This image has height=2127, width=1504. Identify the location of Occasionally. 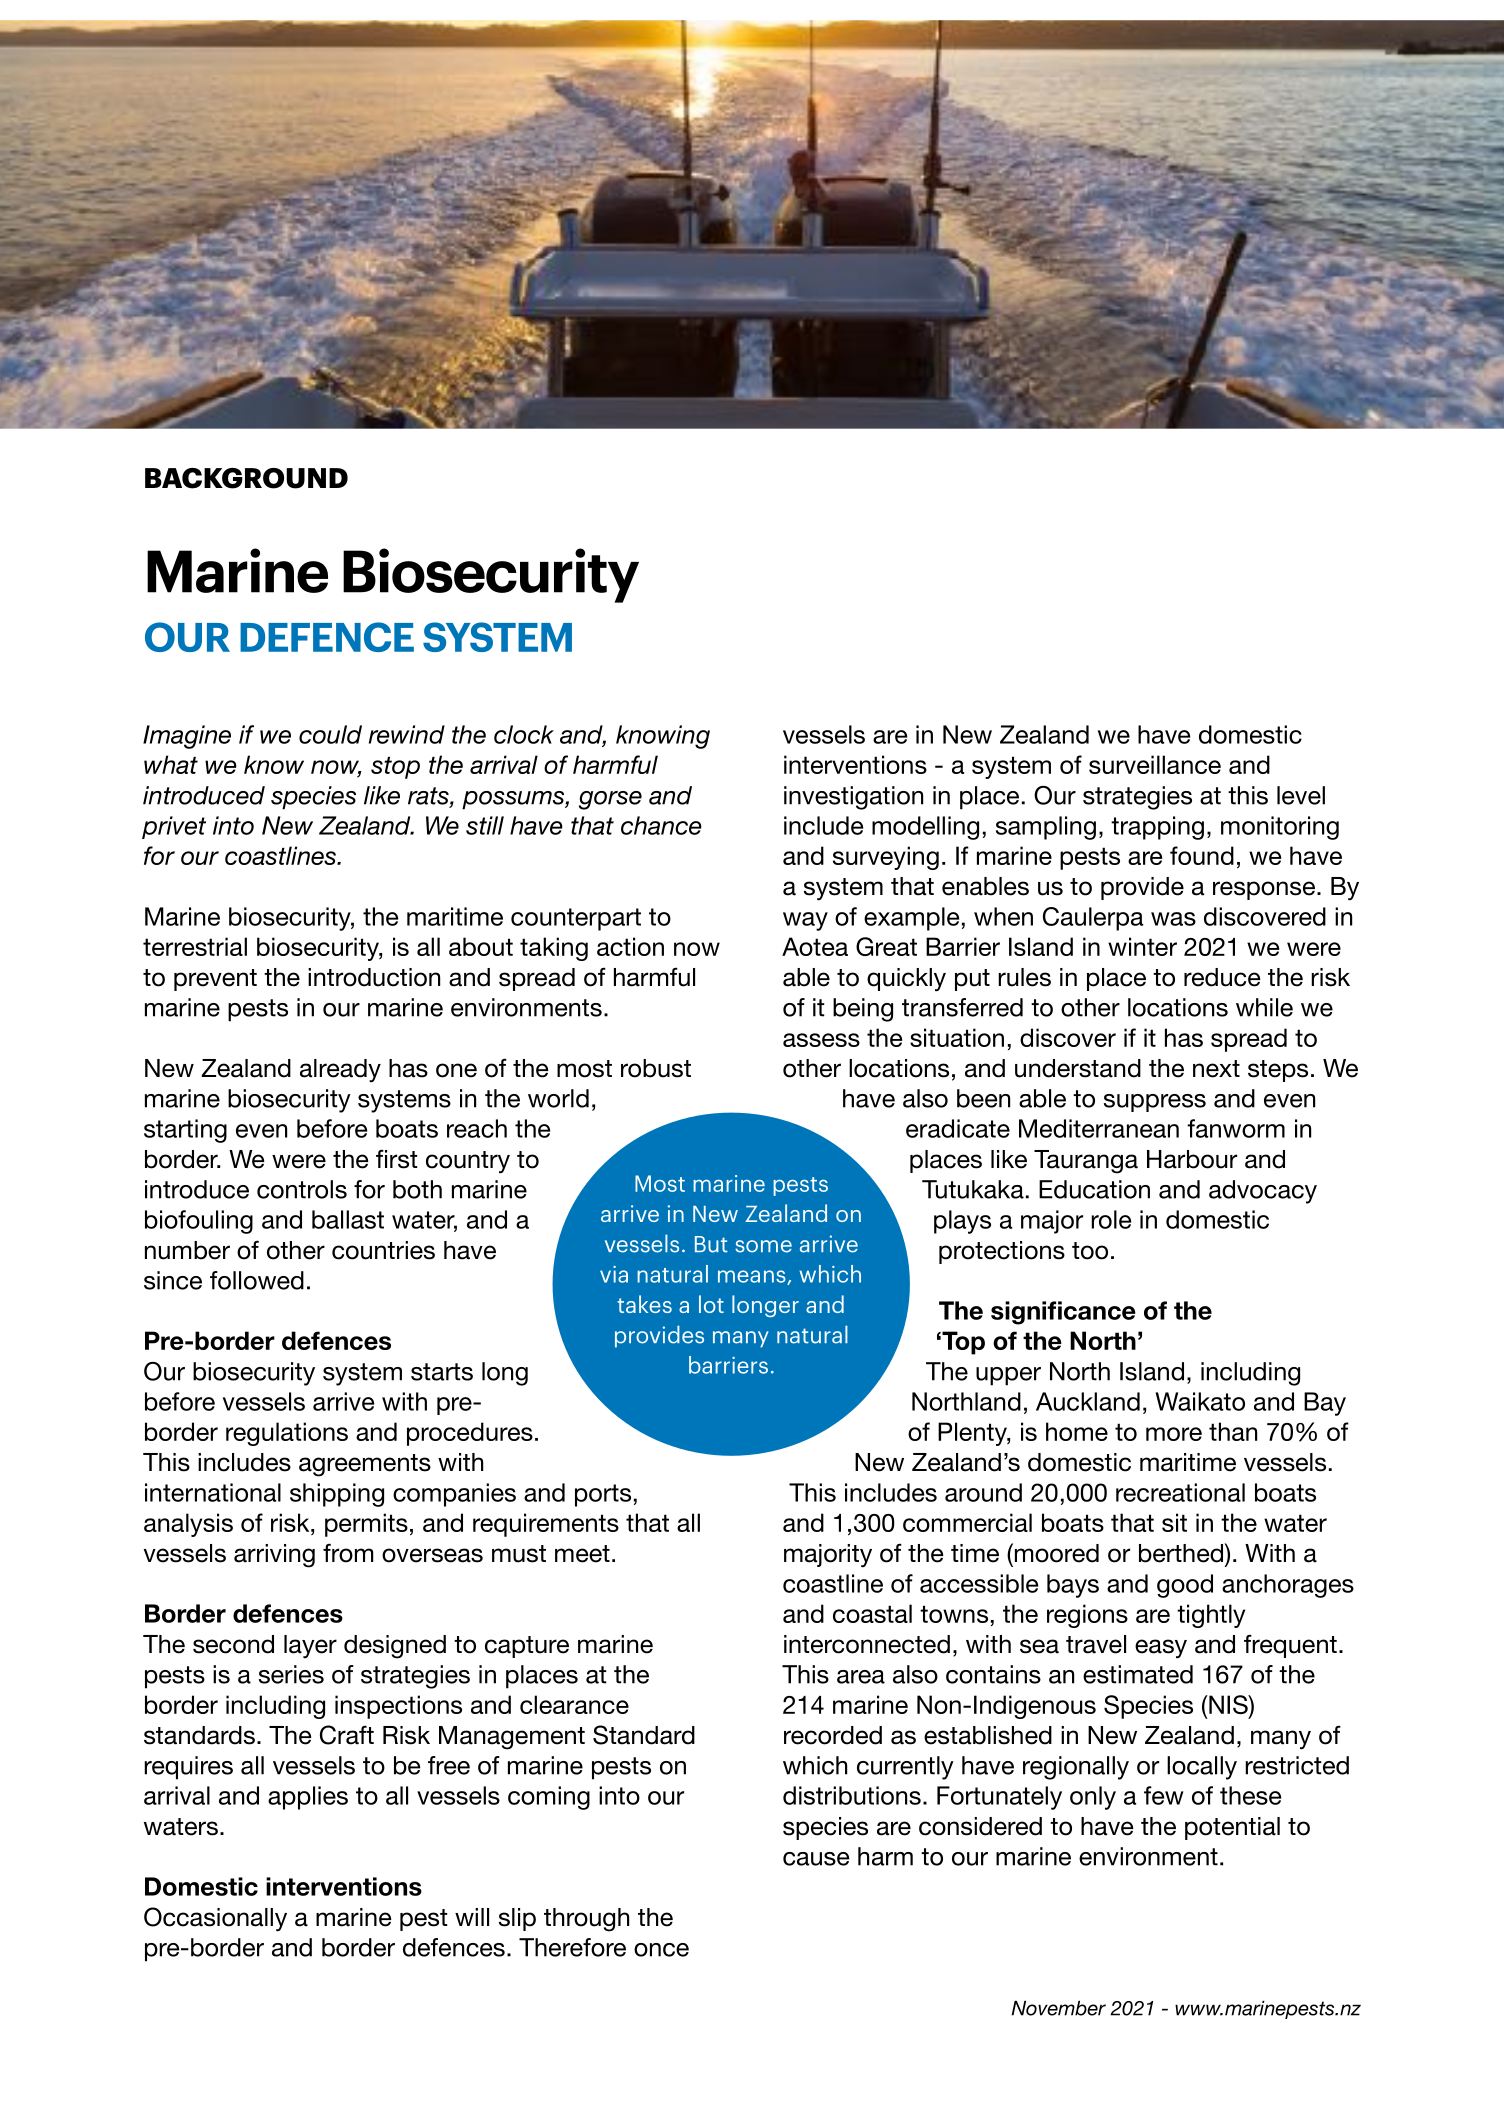
(215, 1919).
